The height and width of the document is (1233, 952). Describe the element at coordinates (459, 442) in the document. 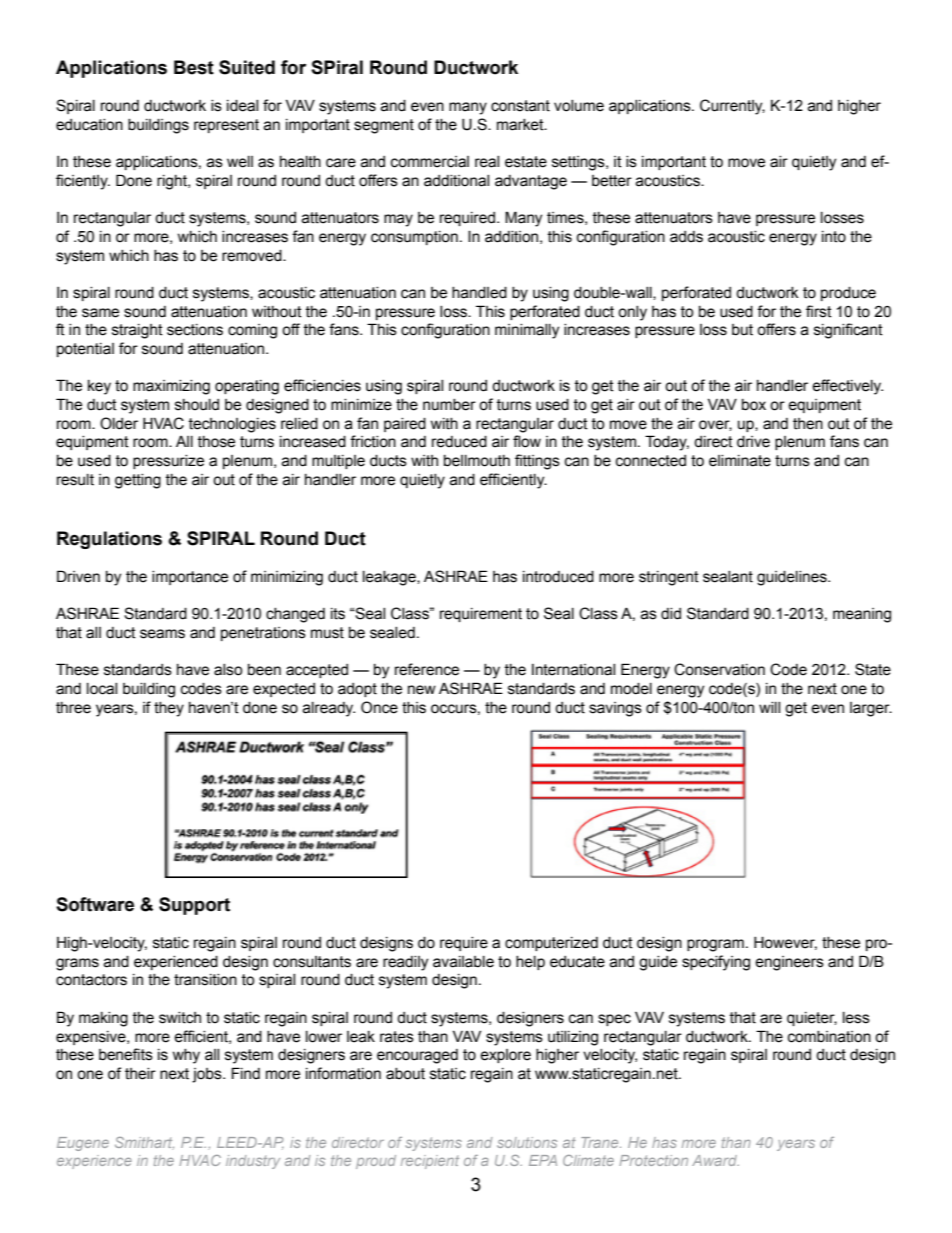

I see `reduced` at that location.
